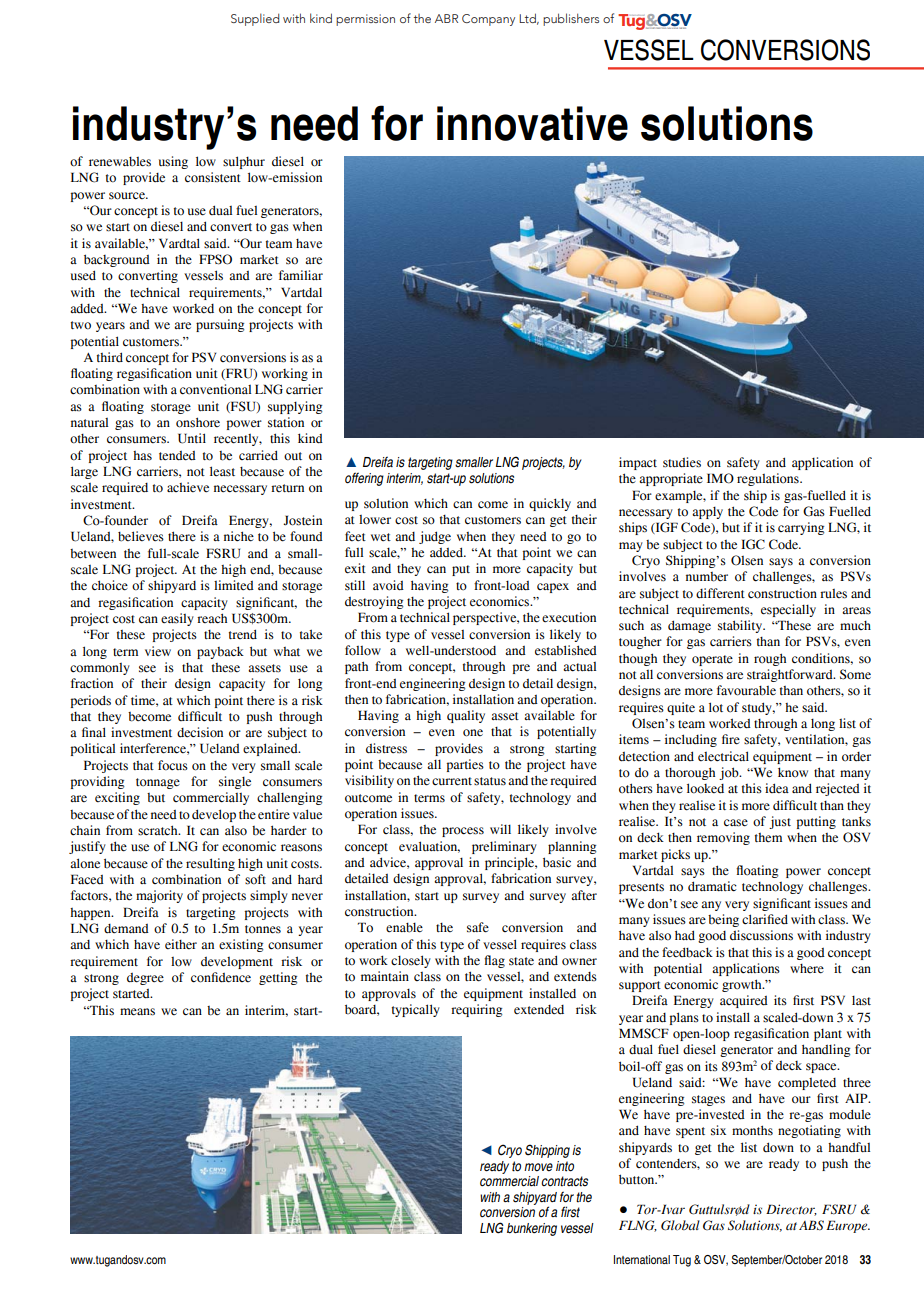 The image size is (924, 1308). What do you see at coordinates (571, 19) in the image?
I see `publishers` at bounding box center [571, 19].
